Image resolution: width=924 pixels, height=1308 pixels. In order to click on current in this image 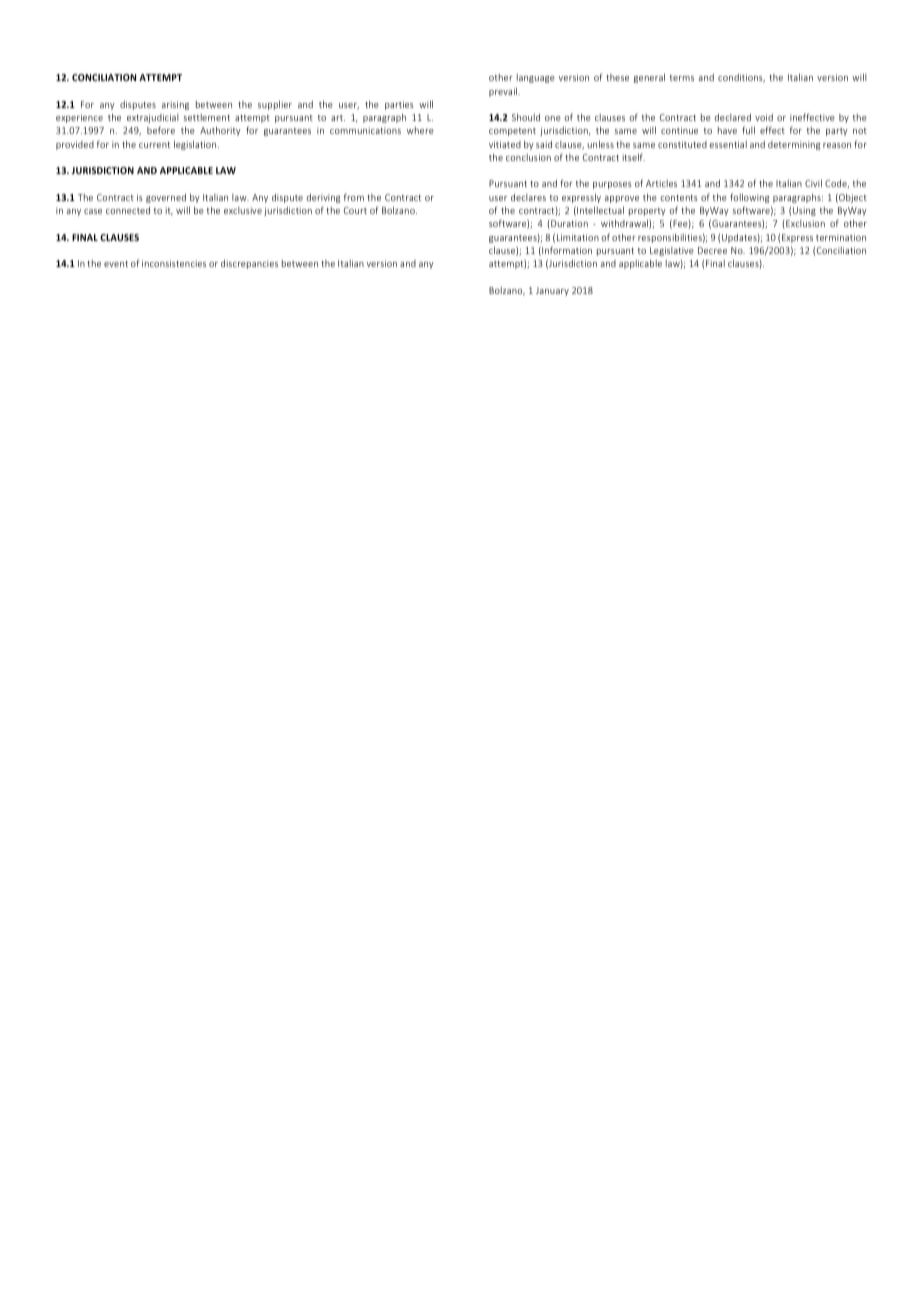, I will do `click(154, 145)`.
